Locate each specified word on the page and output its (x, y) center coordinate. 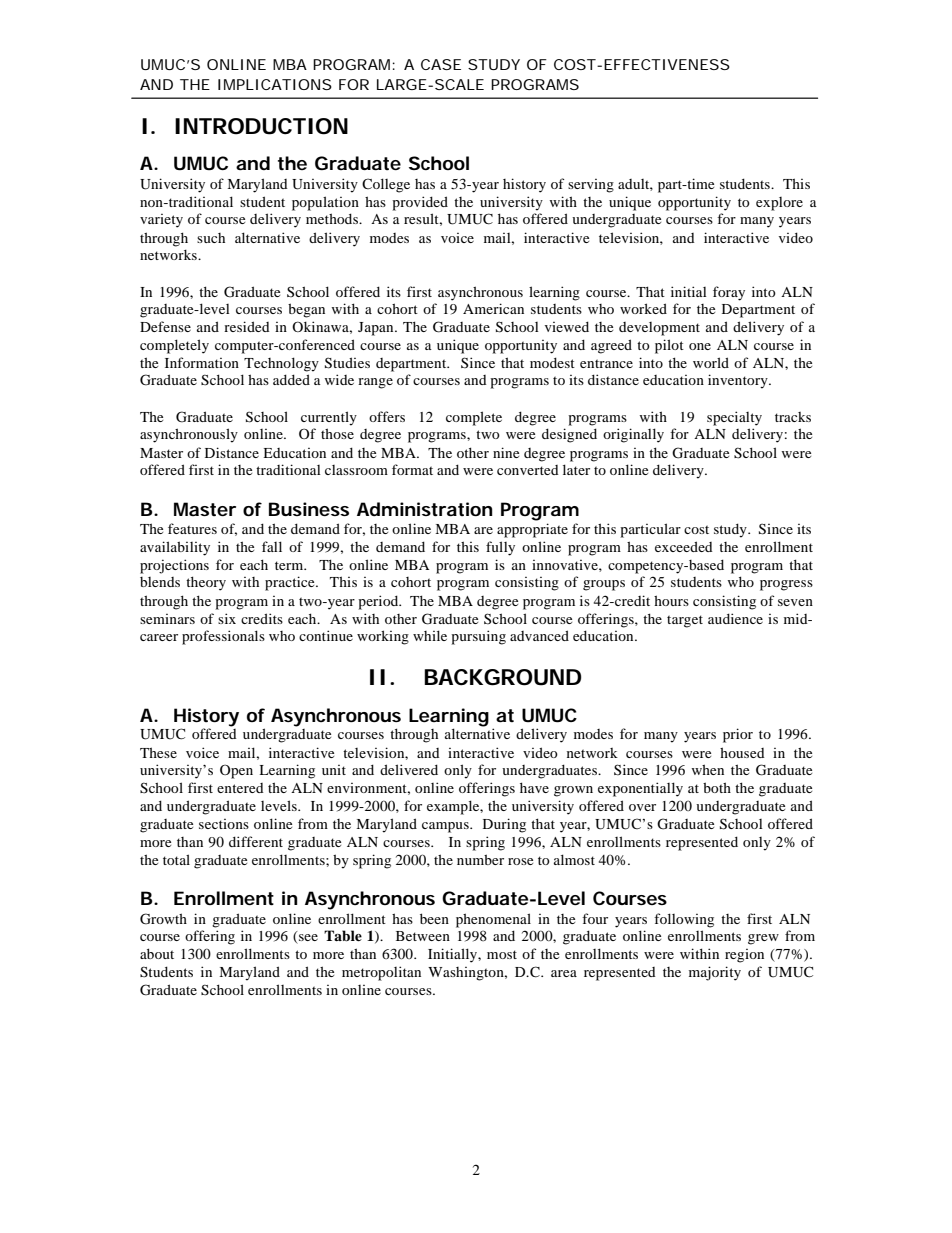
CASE (441, 64)
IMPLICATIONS (275, 84)
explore (779, 204)
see (307, 939)
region (744, 956)
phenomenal (493, 920)
